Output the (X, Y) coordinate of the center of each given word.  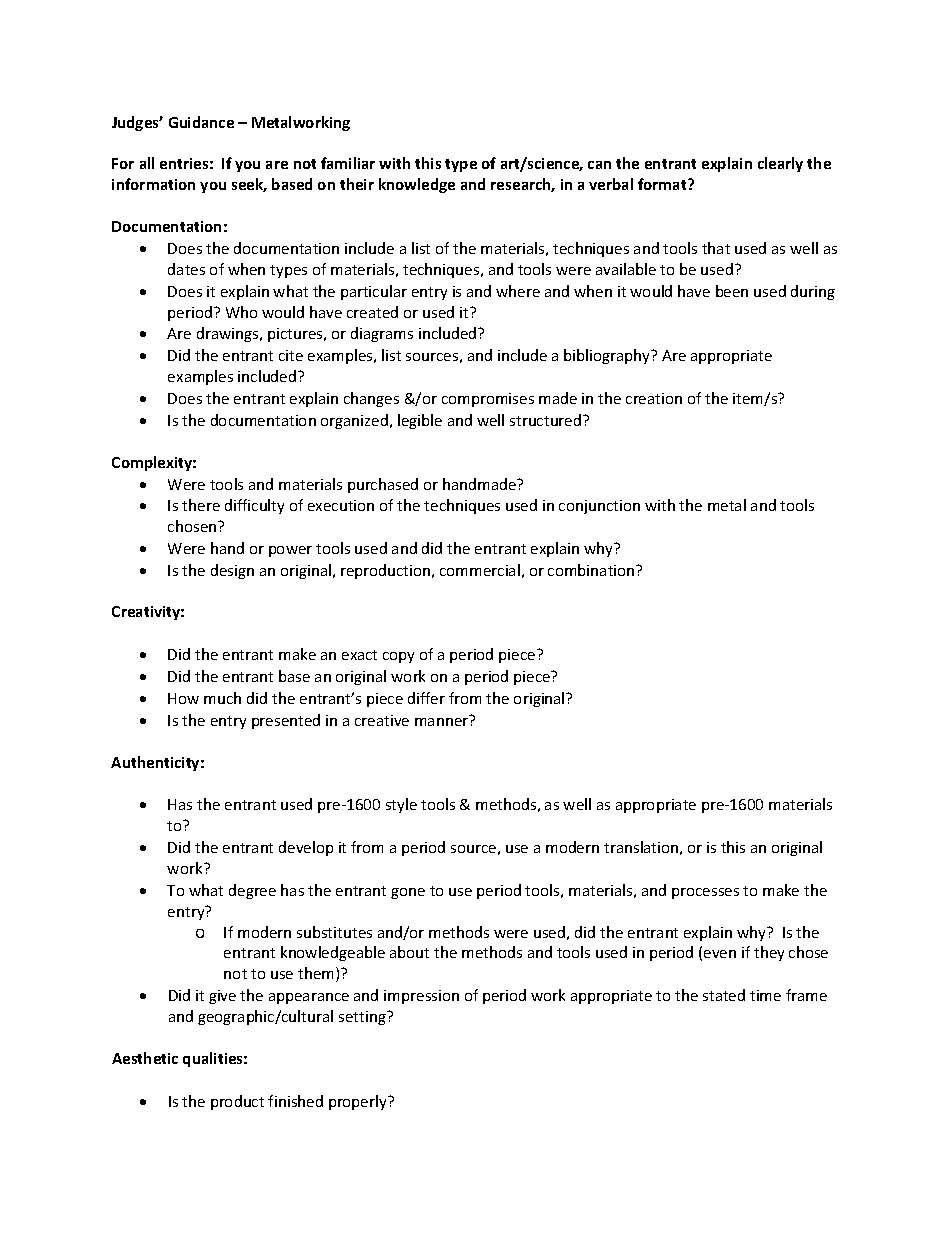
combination (592, 570)
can (599, 165)
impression (421, 997)
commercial (480, 570)
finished (295, 1101)
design (232, 571)
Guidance (201, 122)
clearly (780, 164)
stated (724, 995)
